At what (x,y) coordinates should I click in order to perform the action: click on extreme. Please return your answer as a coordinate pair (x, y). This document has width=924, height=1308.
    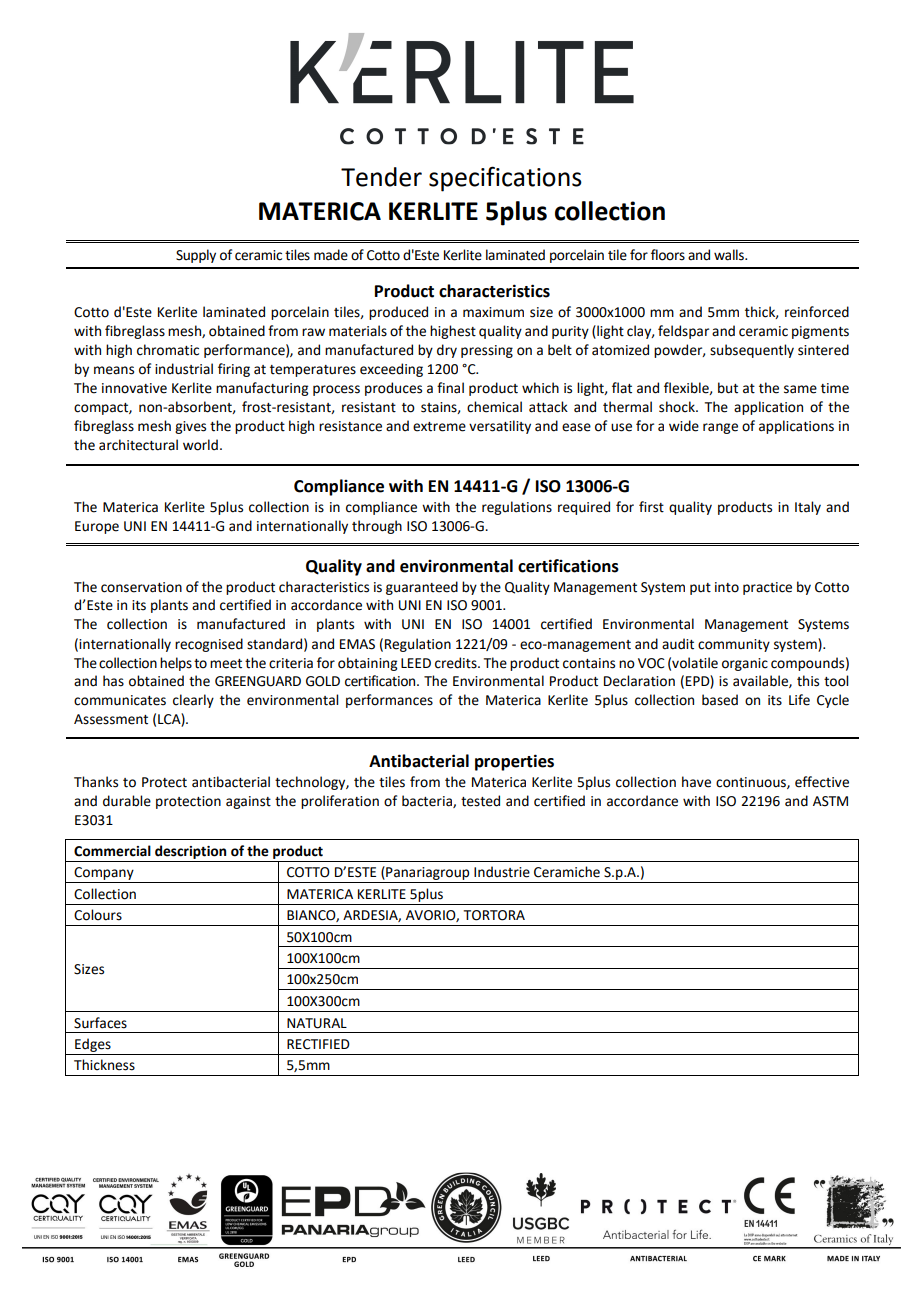
    Looking at the image, I should click on (439, 427).
